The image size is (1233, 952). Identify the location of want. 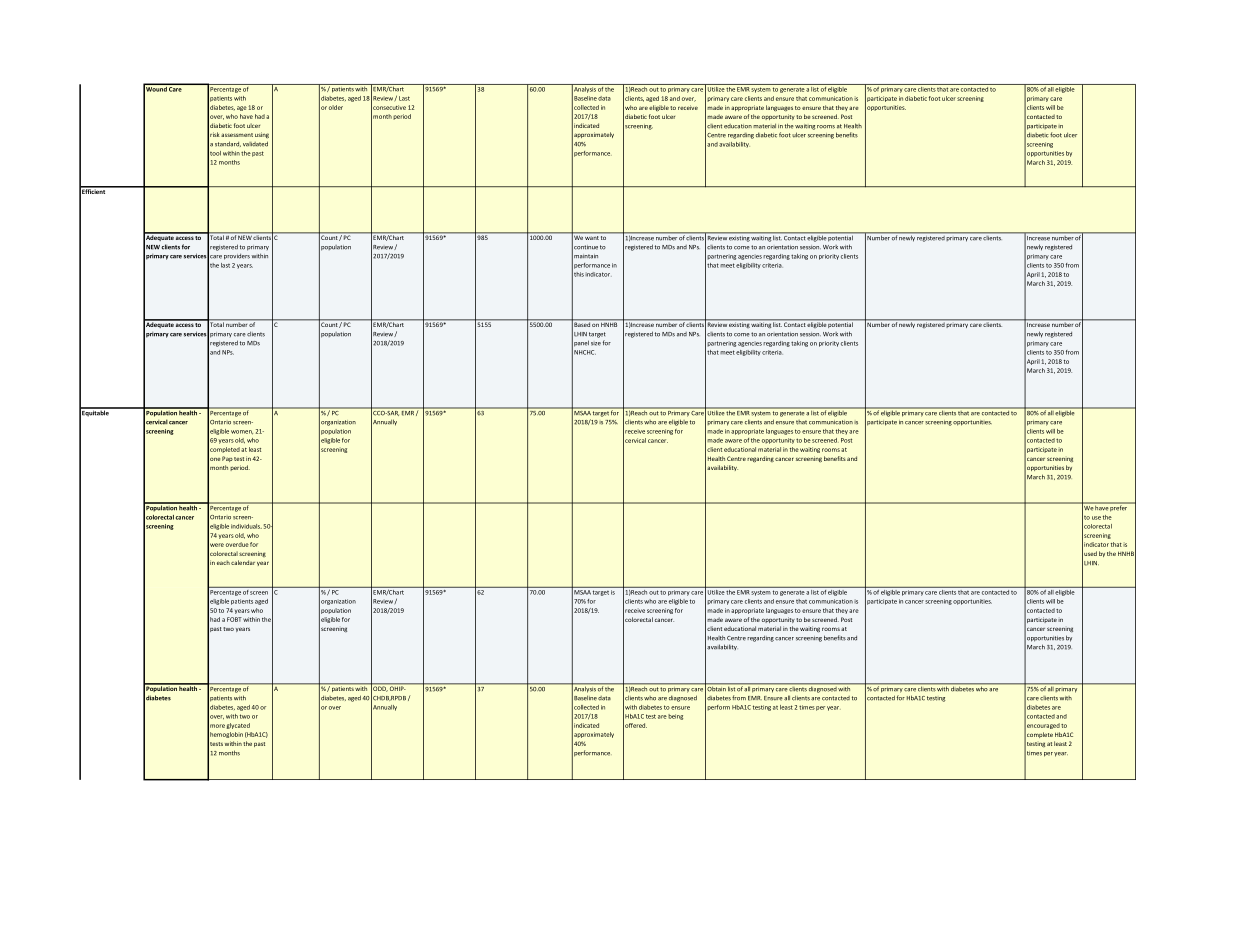
(592, 238).
